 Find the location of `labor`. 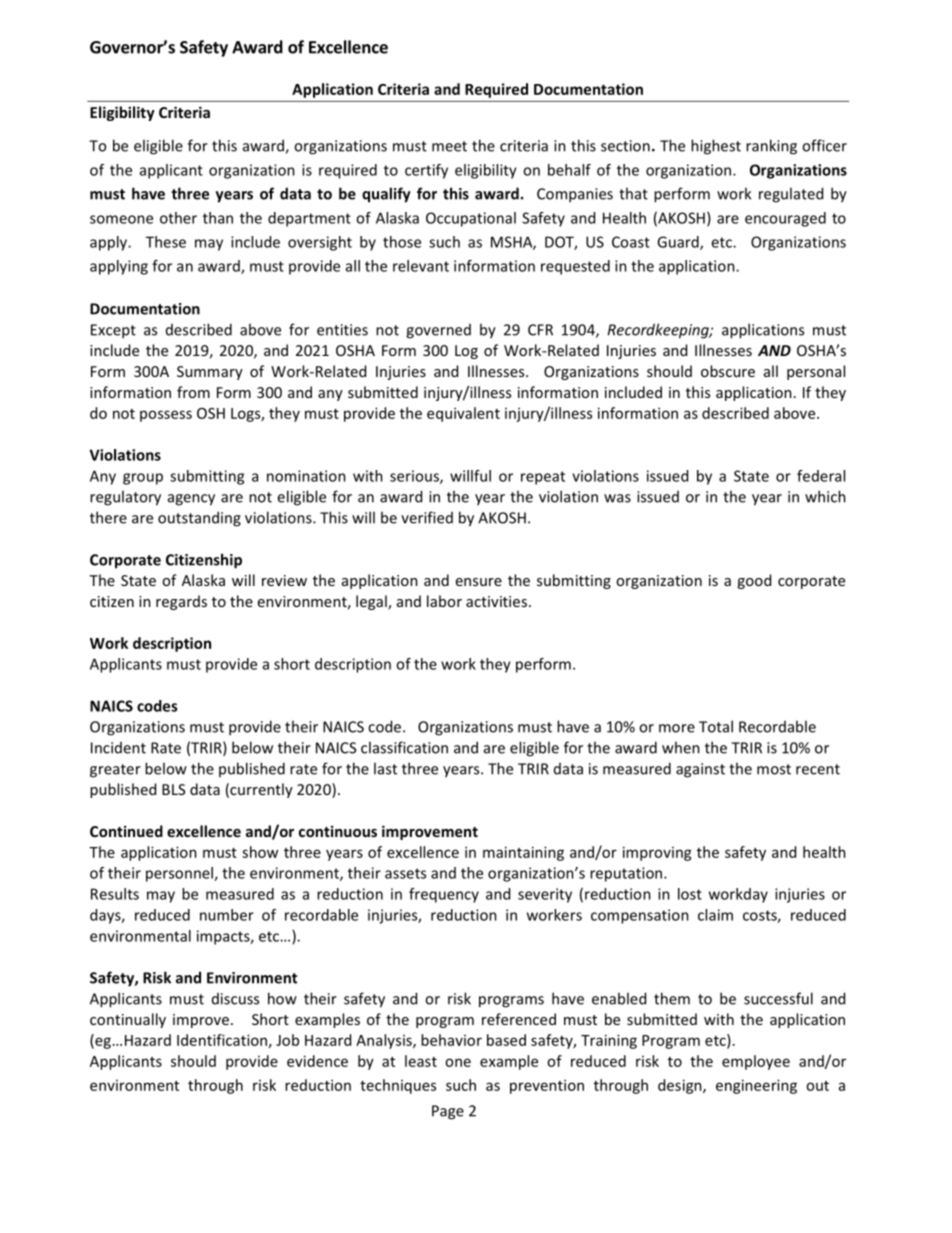

labor is located at coordinates (444, 601).
